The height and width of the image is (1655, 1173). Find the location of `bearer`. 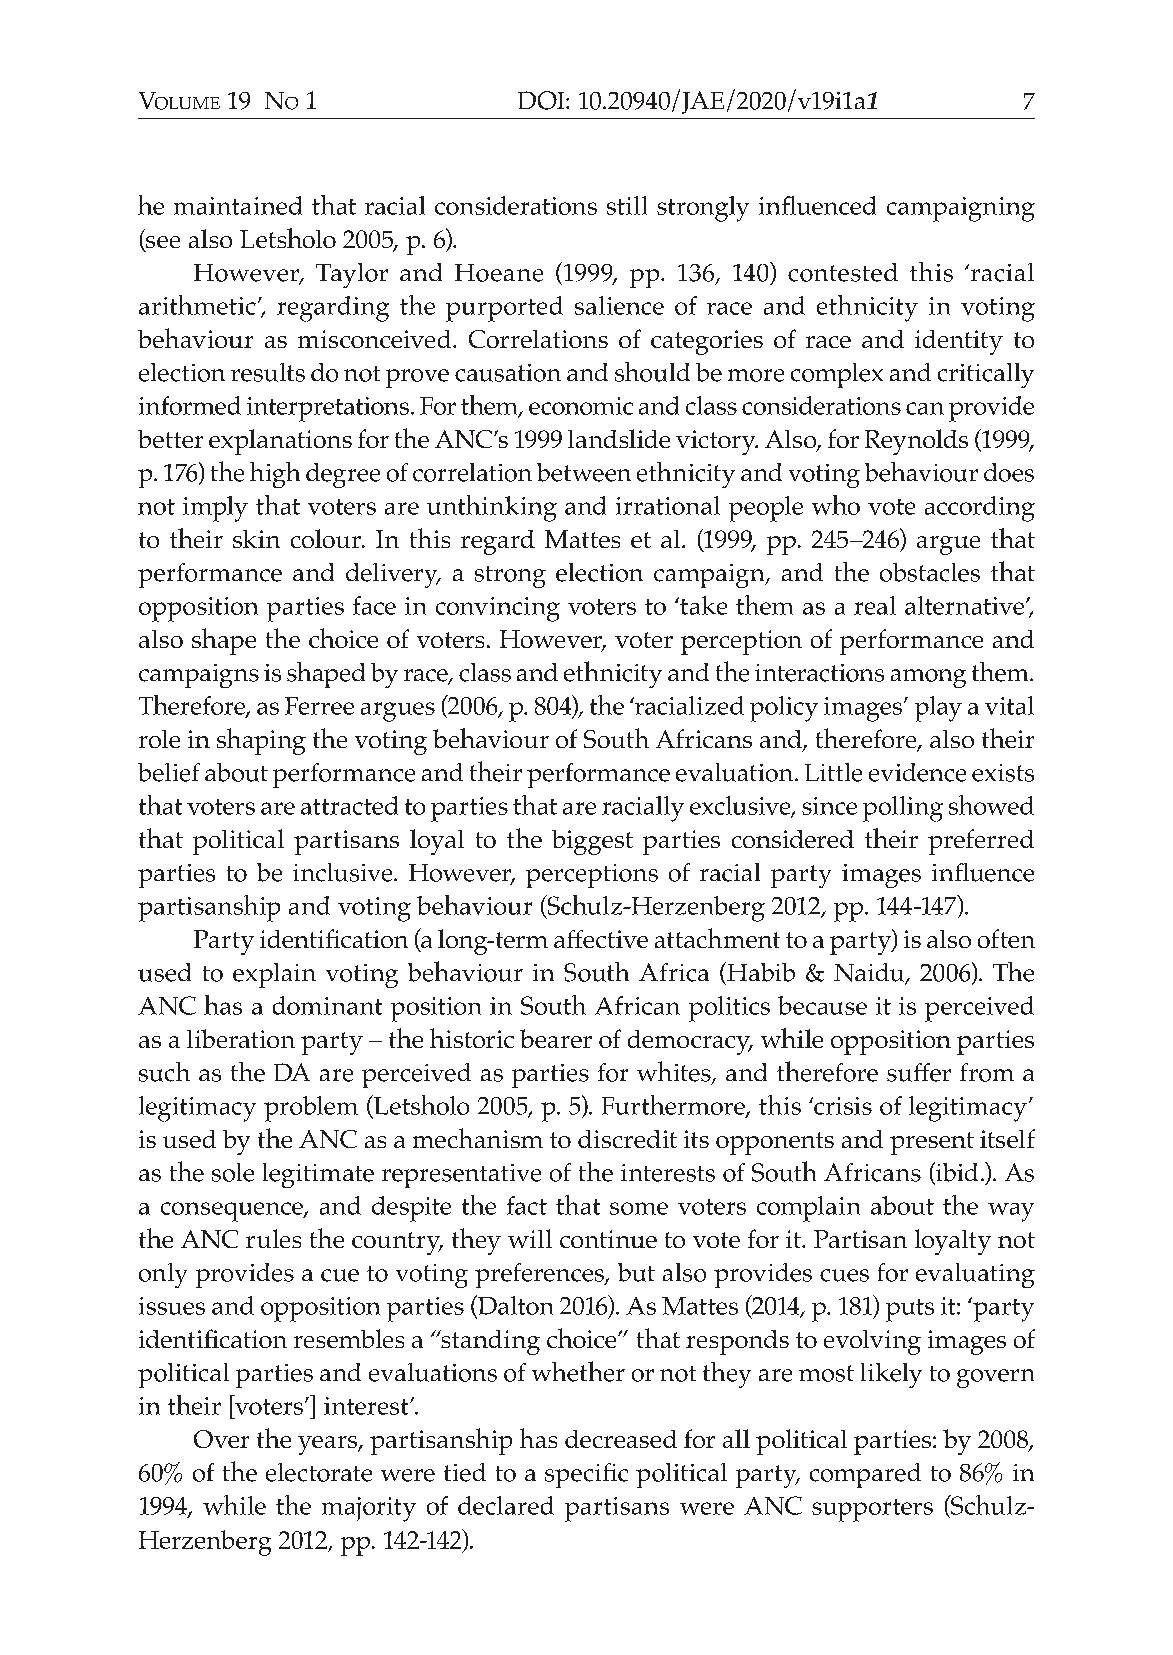

bearer is located at coordinates (556, 1038).
